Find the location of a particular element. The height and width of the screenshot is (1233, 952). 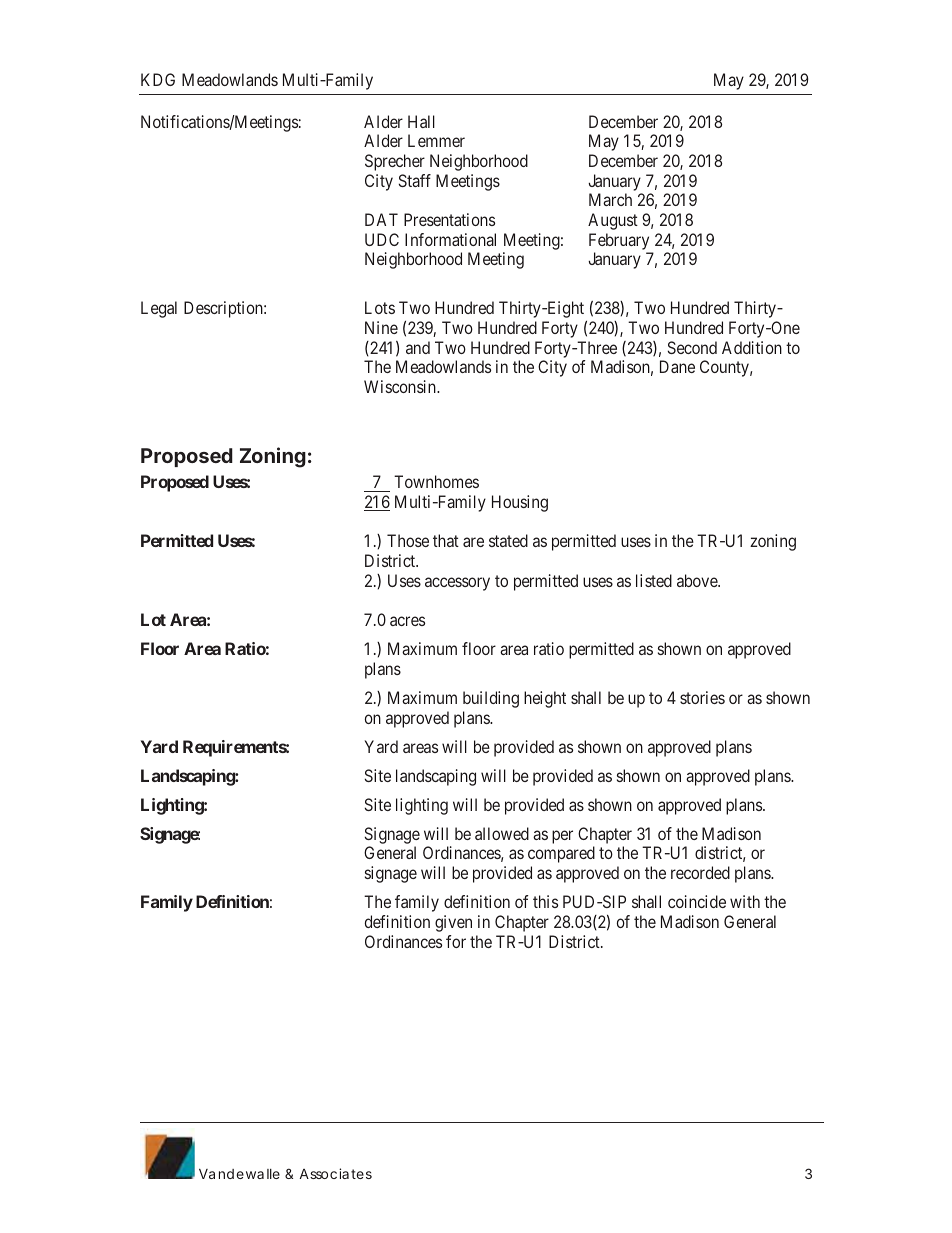

March is located at coordinates (610, 199).
